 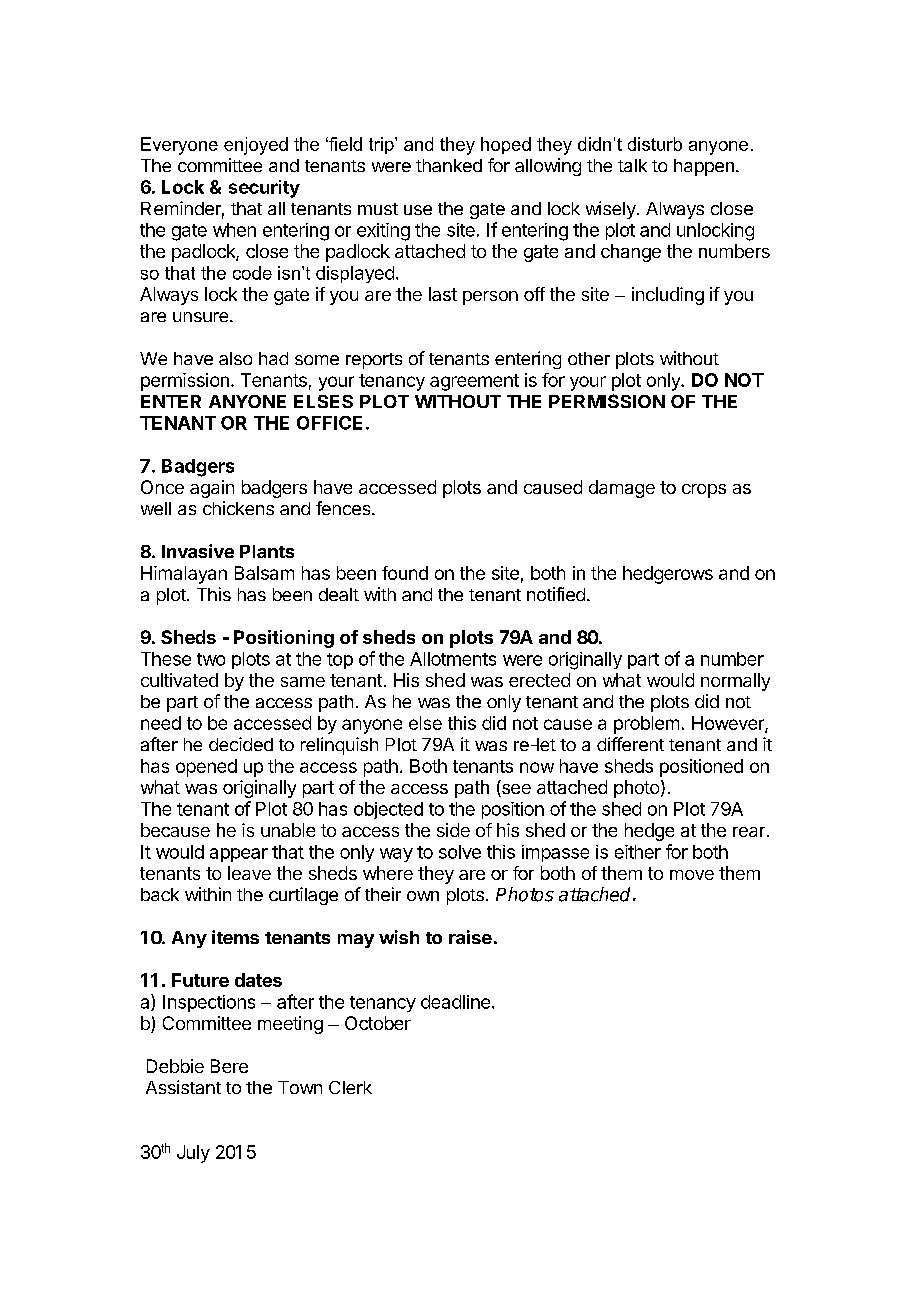 What do you see at coordinates (453, 659) in the screenshot?
I see `Allotments` at bounding box center [453, 659].
